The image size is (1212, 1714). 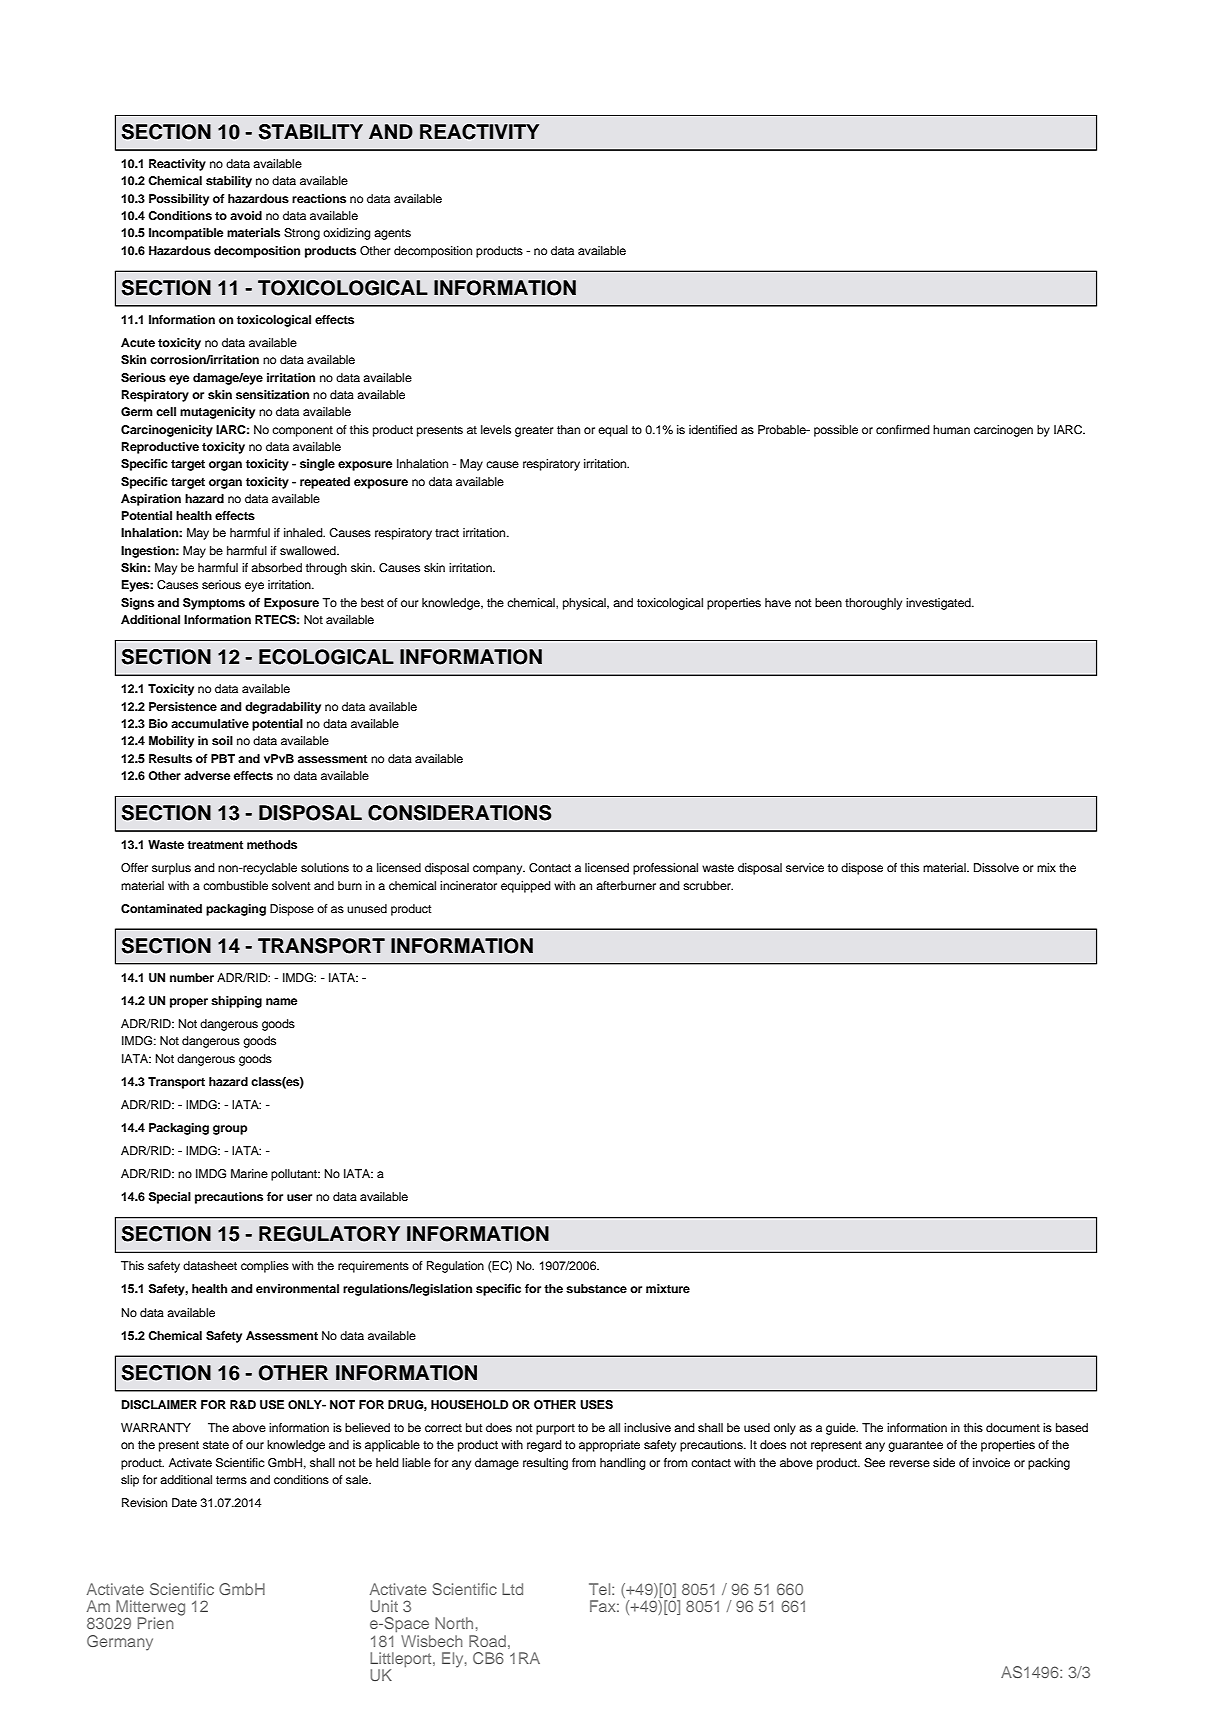 What do you see at coordinates (991, 1462) in the screenshot?
I see `invoice` at bounding box center [991, 1462].
